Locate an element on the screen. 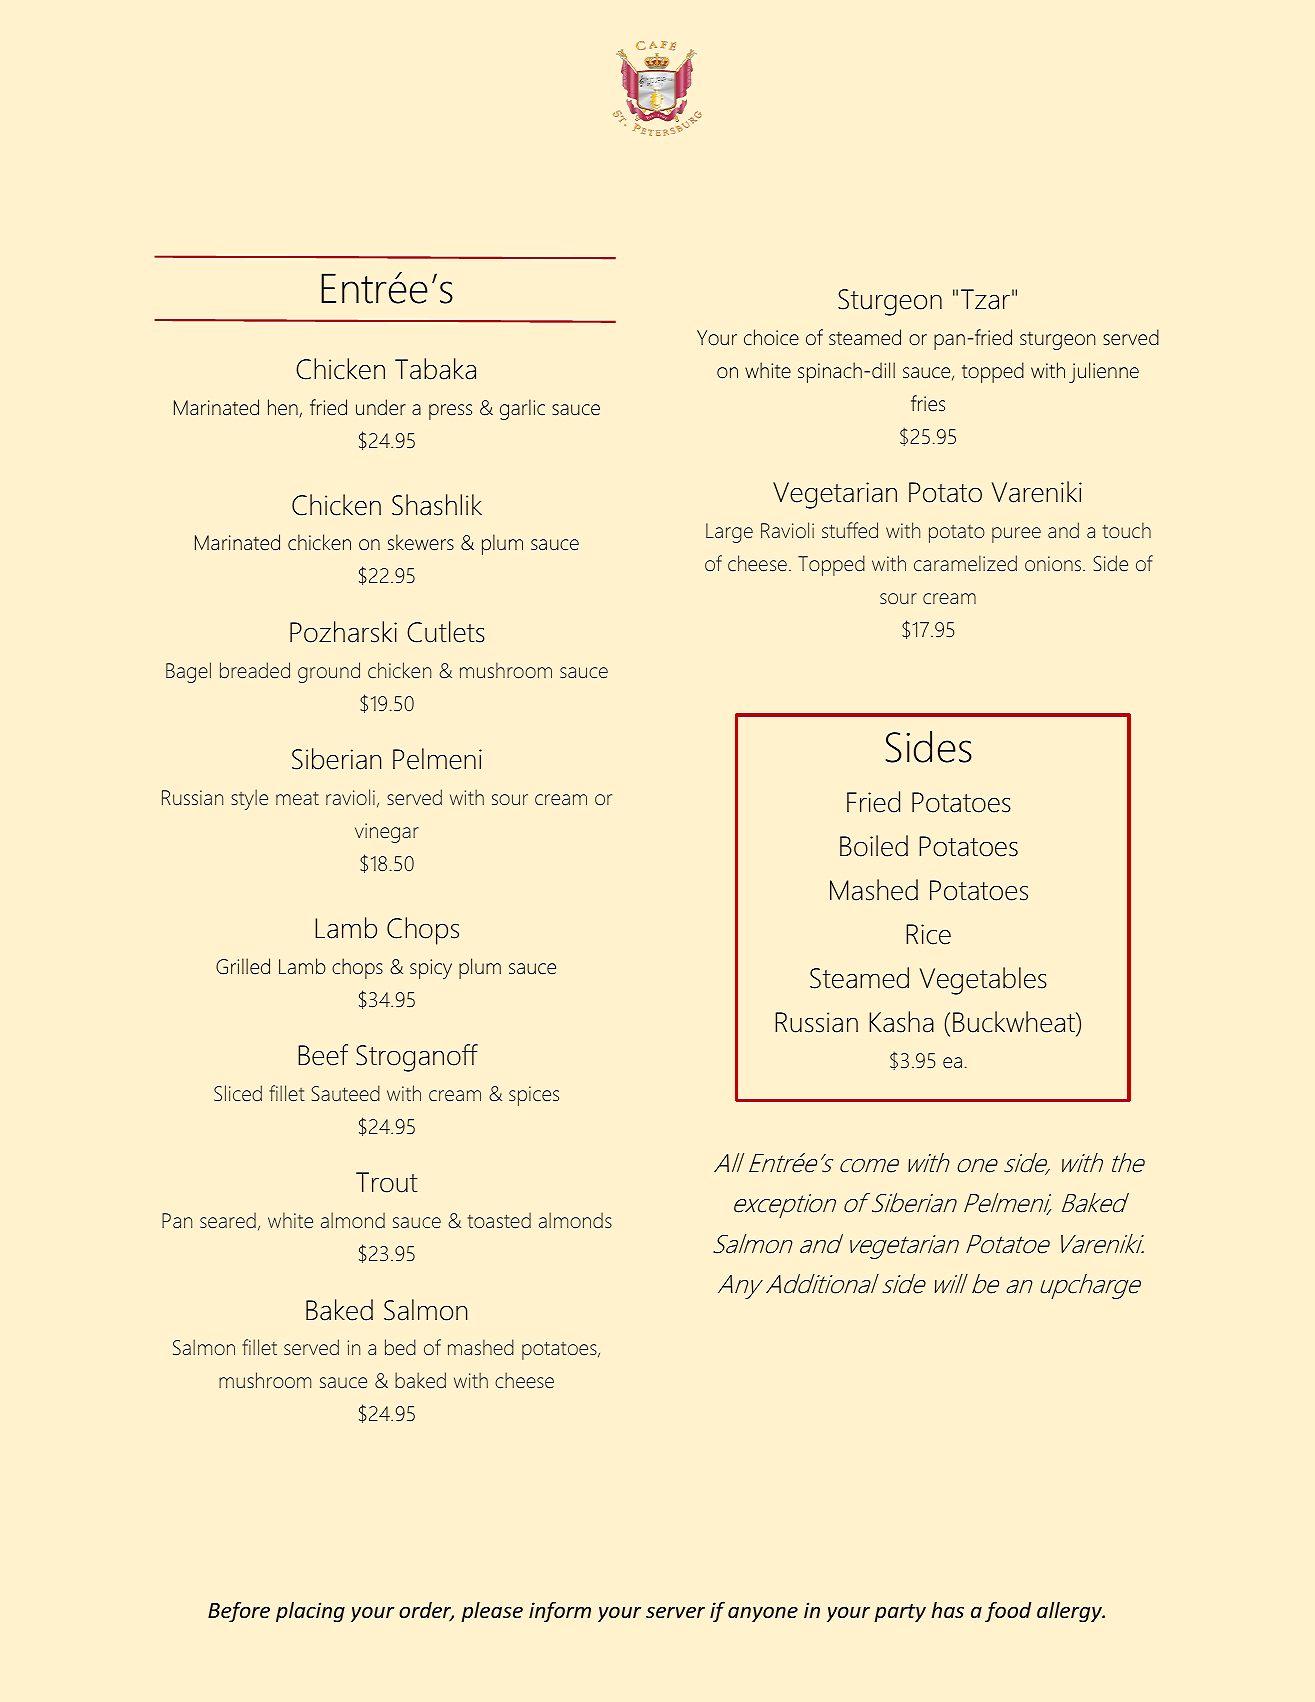 This screenshot has width=1315, height=1702. Vegetables is located at coordinates (983, 981).
